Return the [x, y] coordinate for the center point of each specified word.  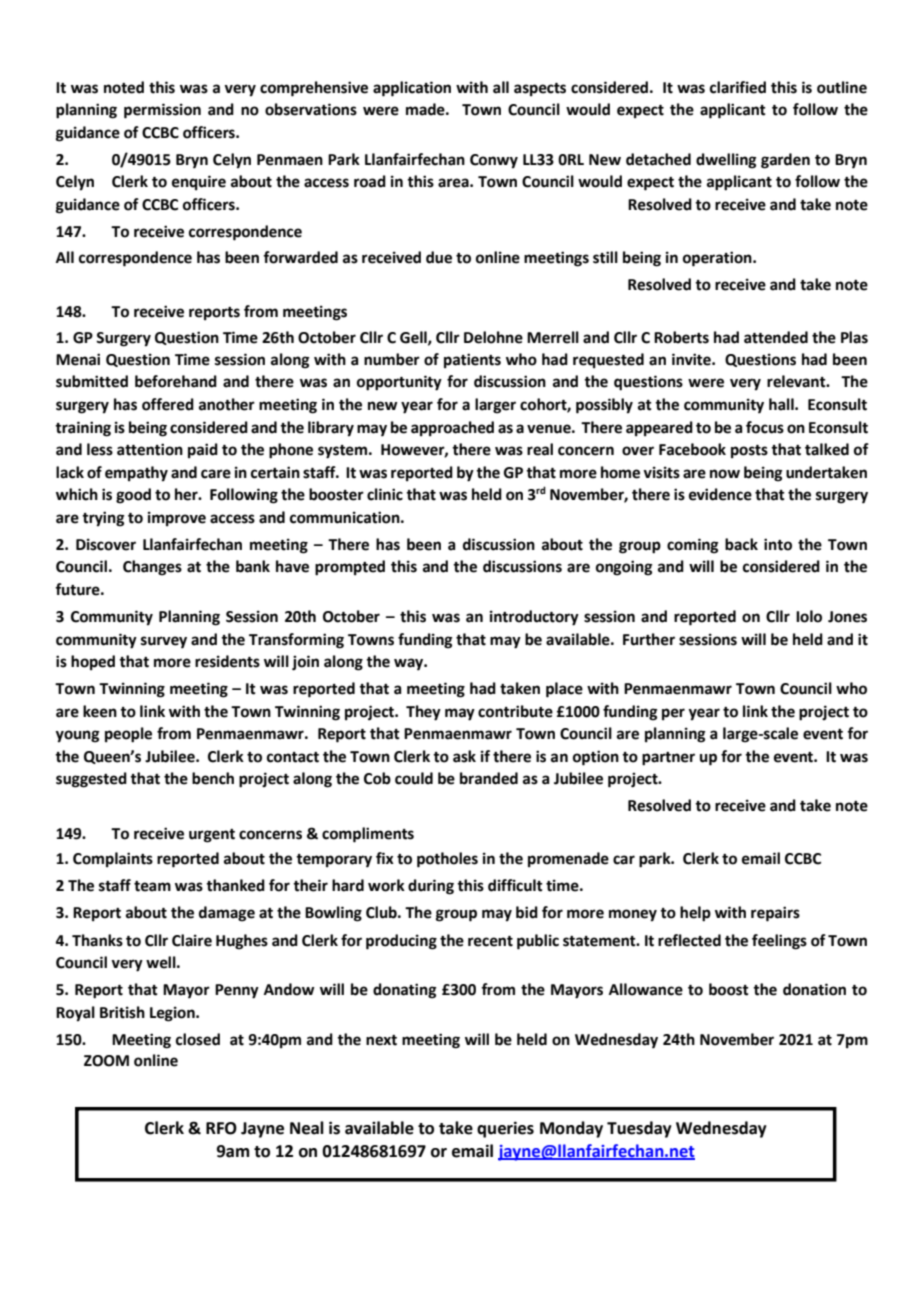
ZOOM [106, 1061]
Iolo [809, 616]
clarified [738, 87]
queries [505, 1129]
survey [164, 642]
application [412, 89]
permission [162, 111]
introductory [534, 618]
